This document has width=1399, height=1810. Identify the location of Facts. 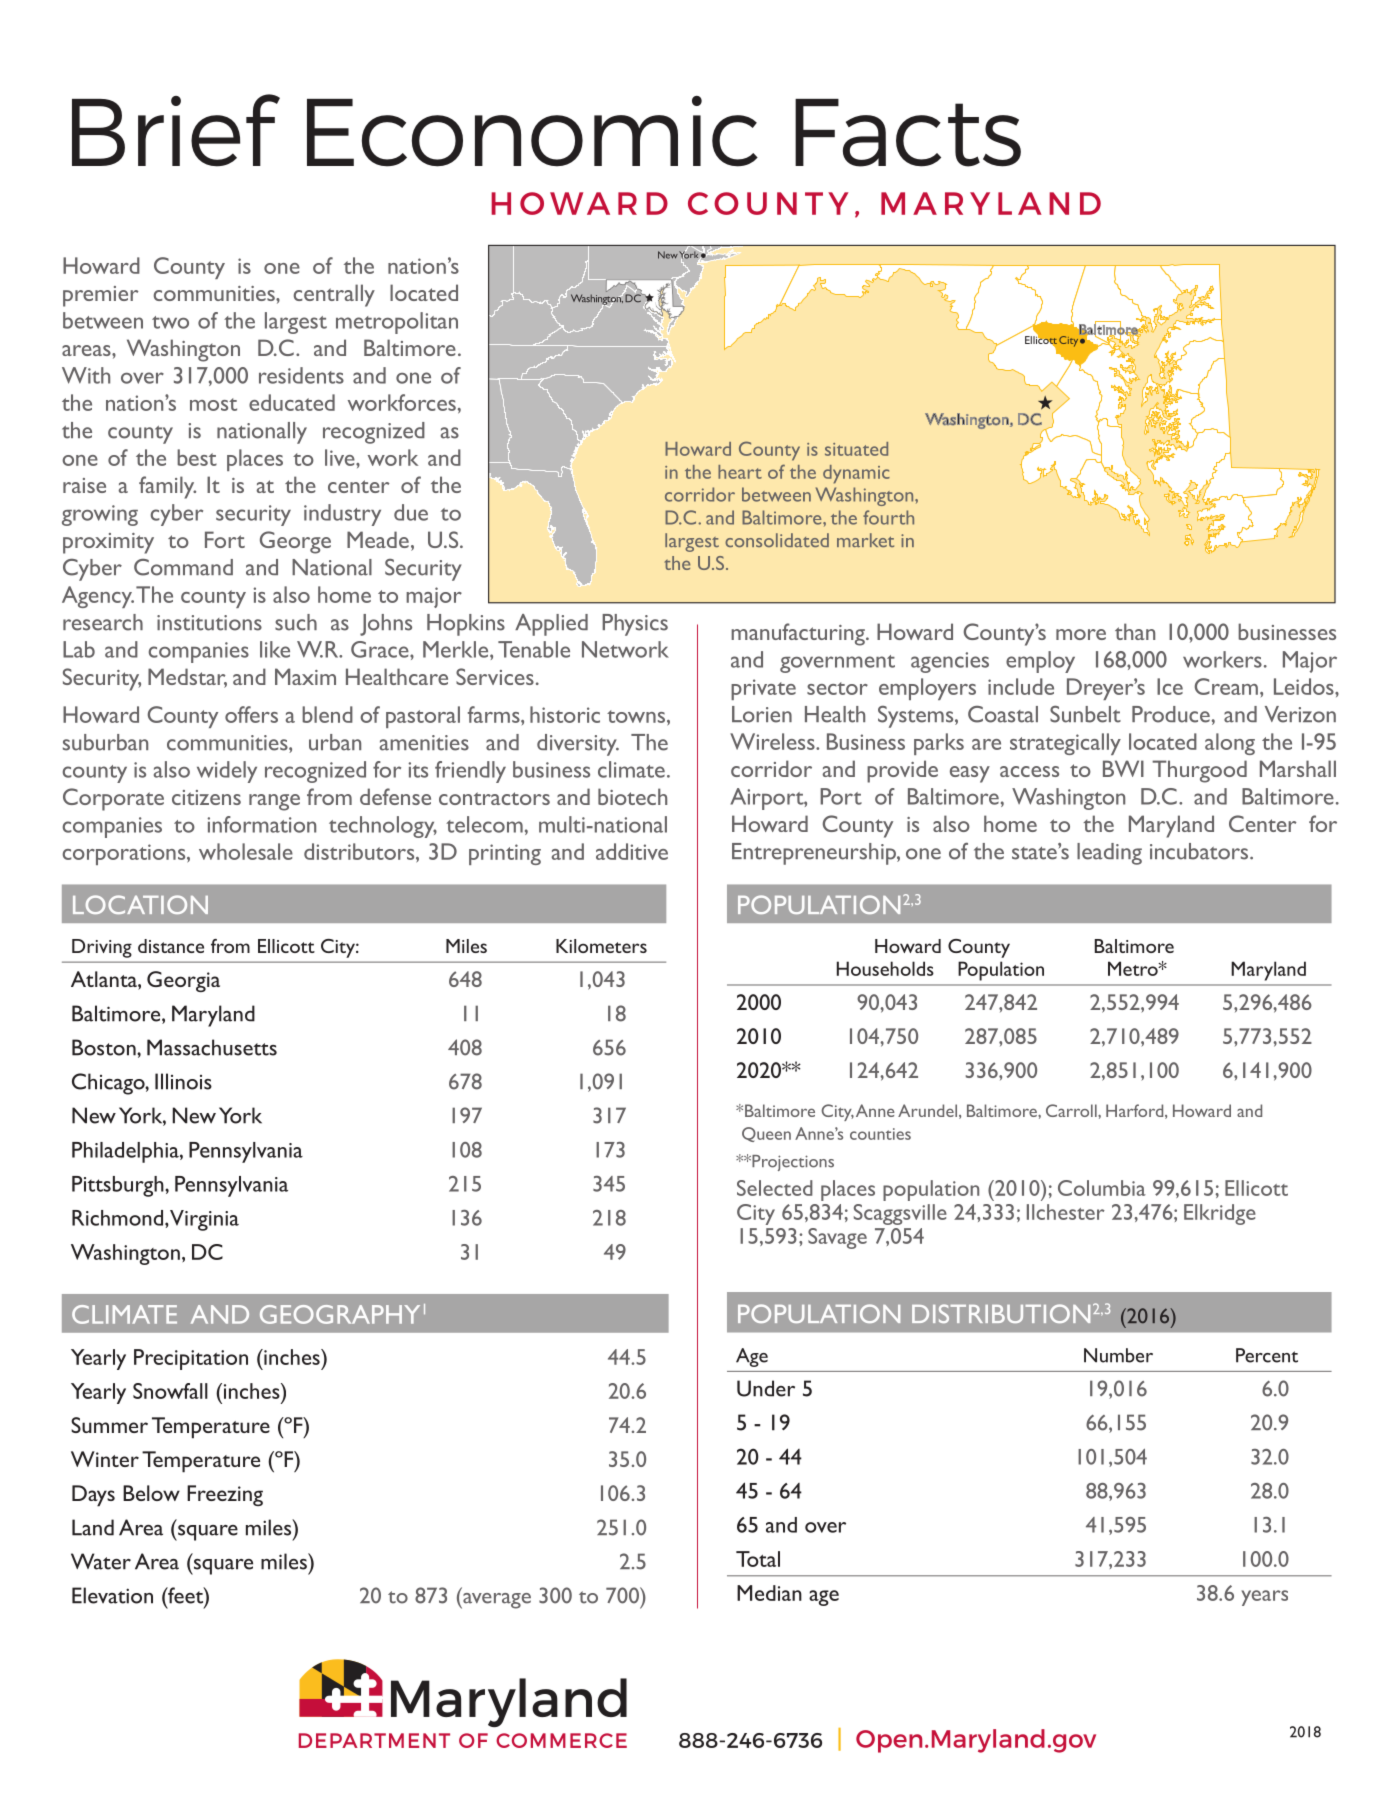
(908, 133).
